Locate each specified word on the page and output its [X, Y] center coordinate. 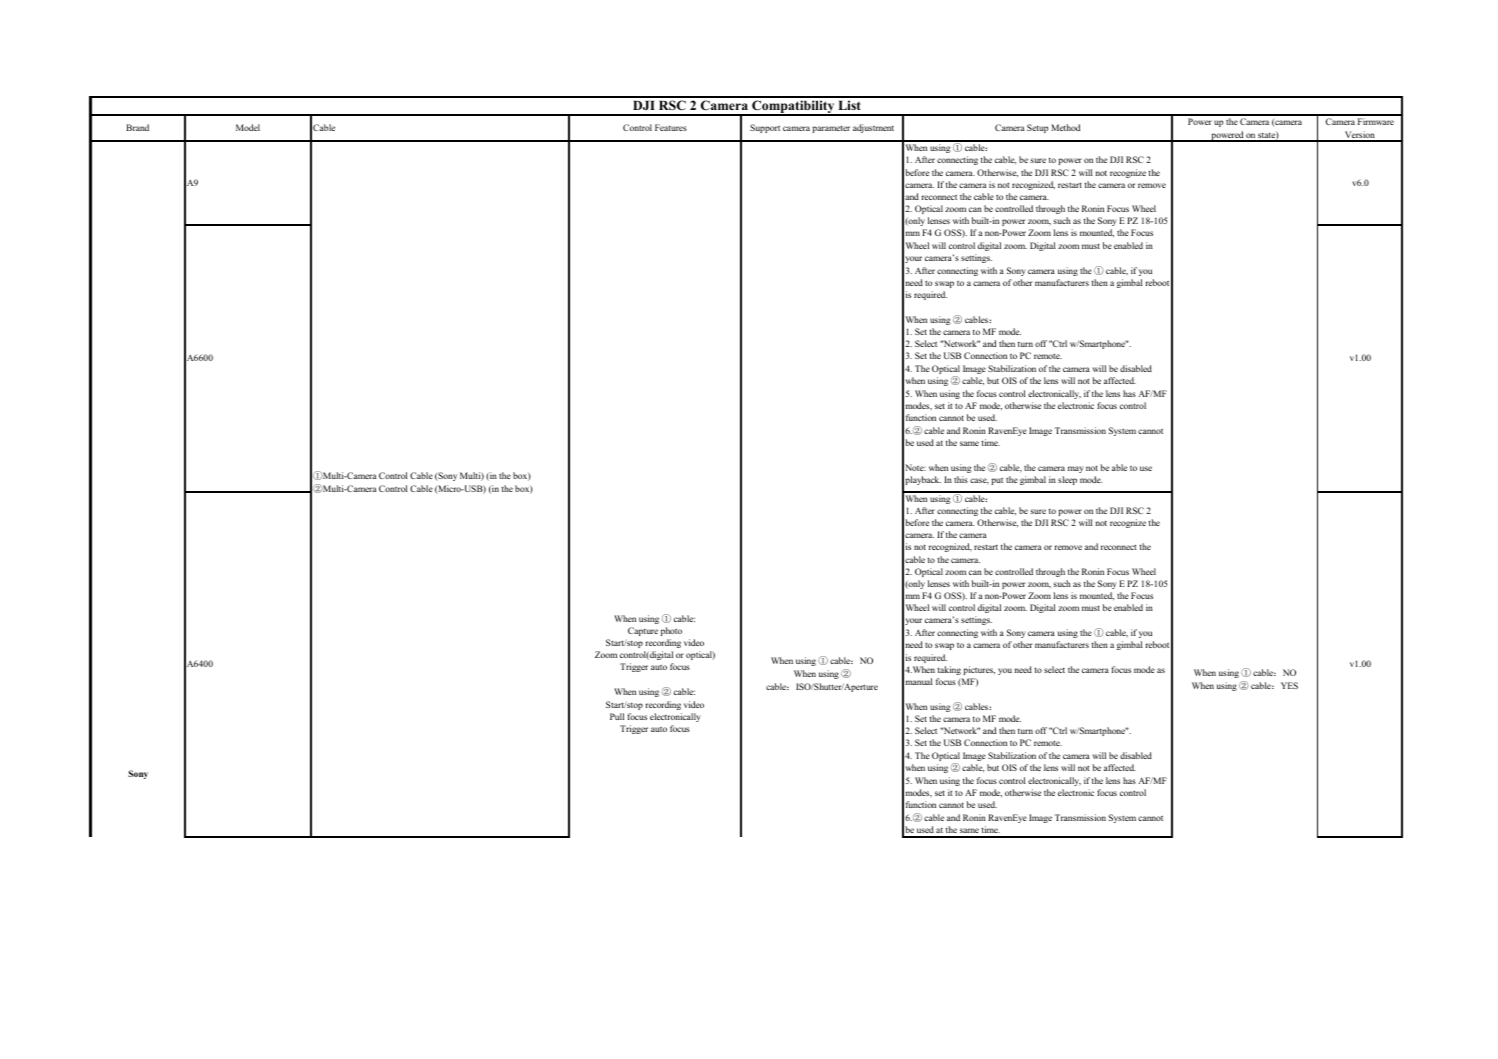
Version [1360, 136]
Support [765, 128]
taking [949, 670]
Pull [617, 716]
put [997, 481]
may [1076, 469]
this [961, 479]
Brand [137, 127]
